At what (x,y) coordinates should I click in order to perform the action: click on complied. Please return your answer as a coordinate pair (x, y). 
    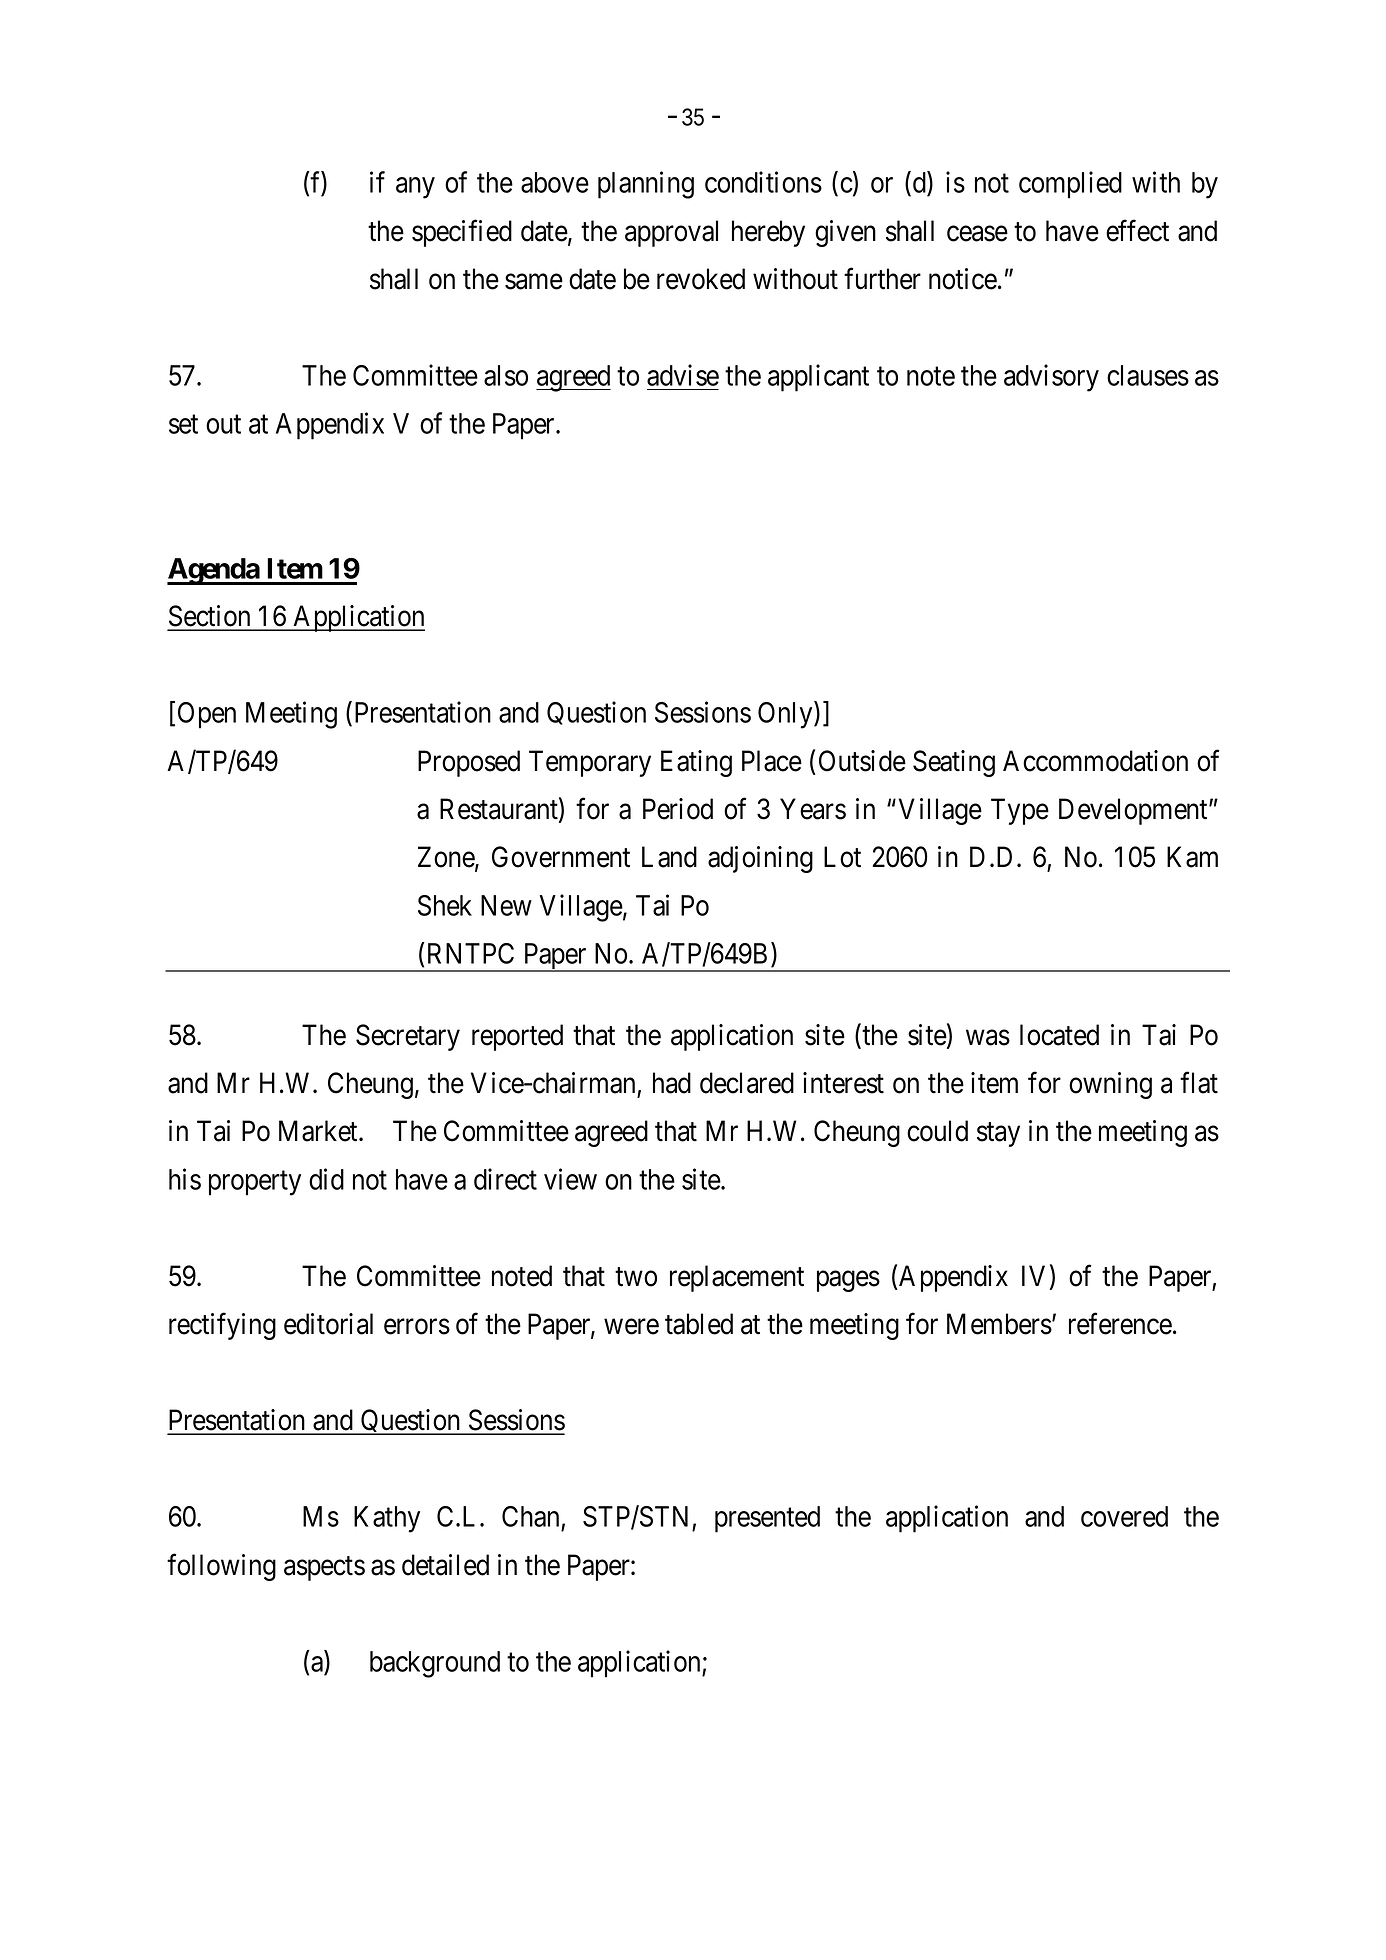
    Looking at the image, I should click on (1070, 185).
